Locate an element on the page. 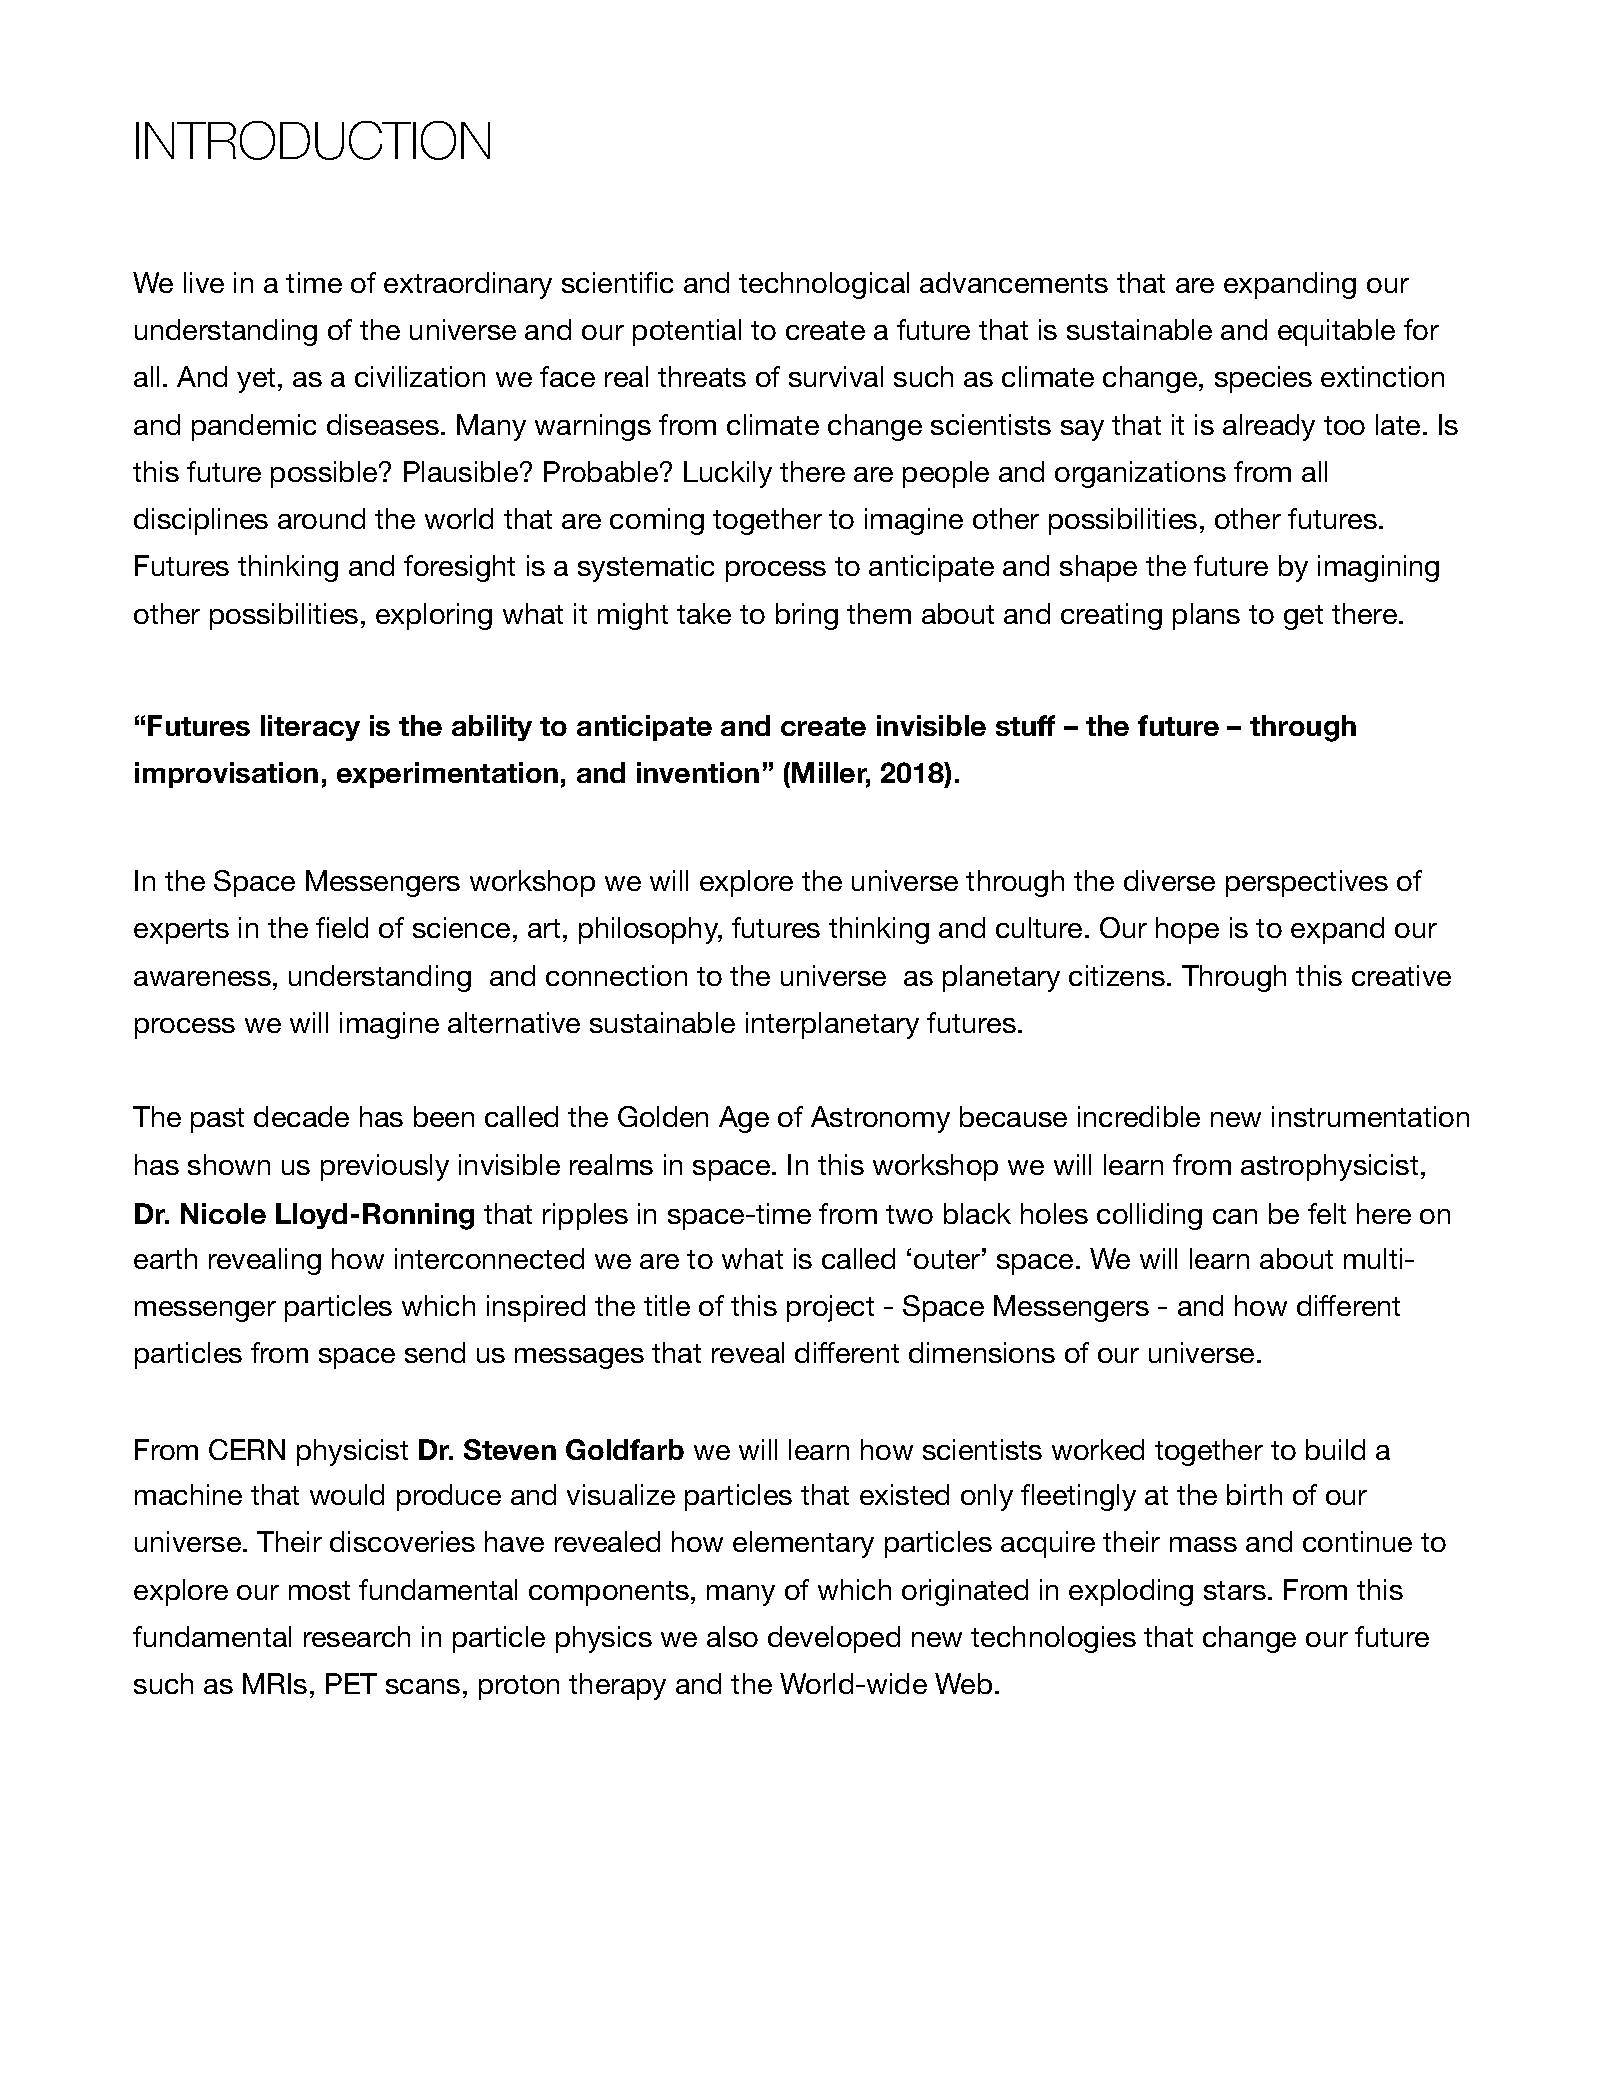  technological is located at coordinates (824, 285).
